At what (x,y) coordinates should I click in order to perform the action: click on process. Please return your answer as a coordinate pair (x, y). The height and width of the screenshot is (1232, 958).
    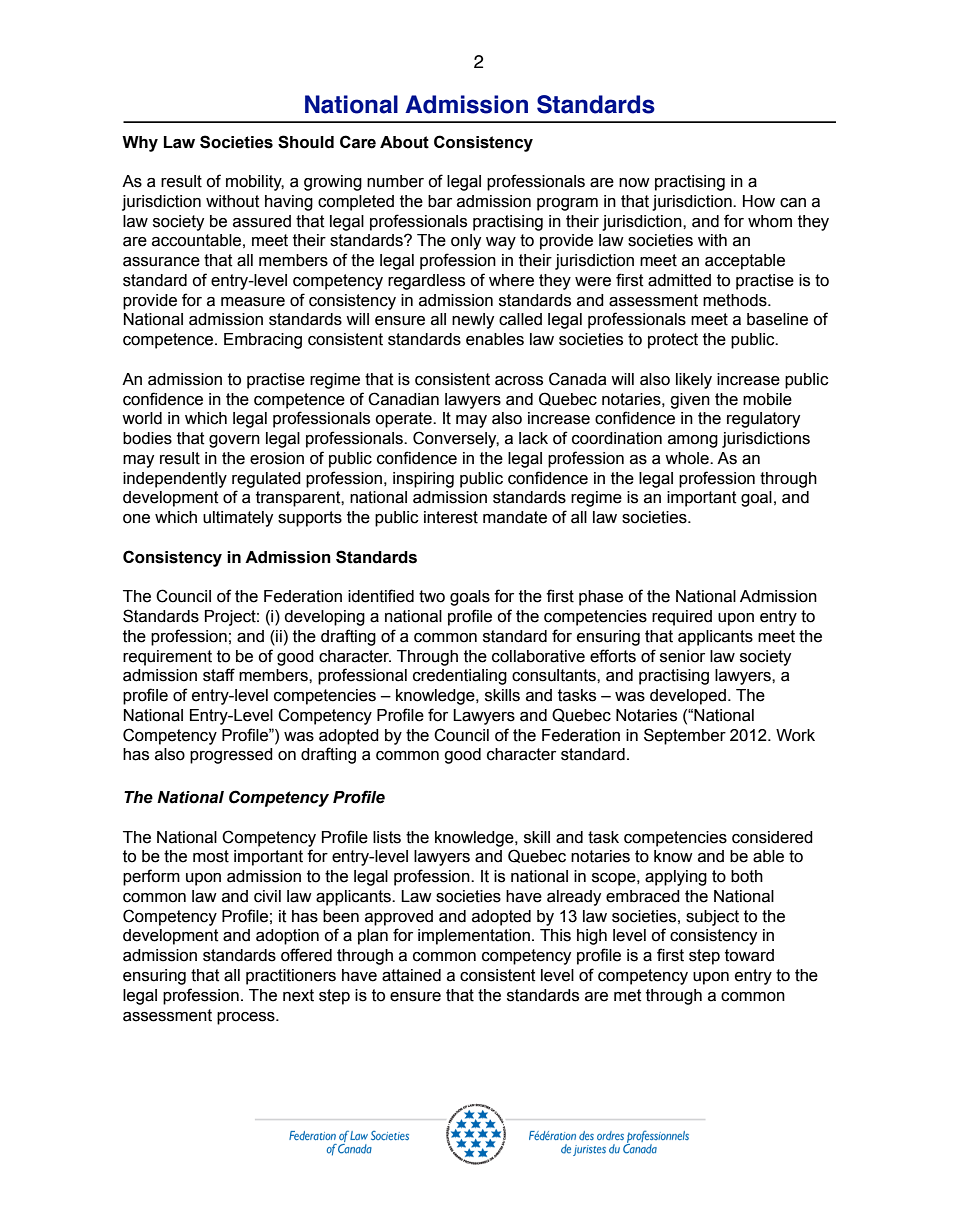
    Looking at the image, I should click on (247, 1018).
